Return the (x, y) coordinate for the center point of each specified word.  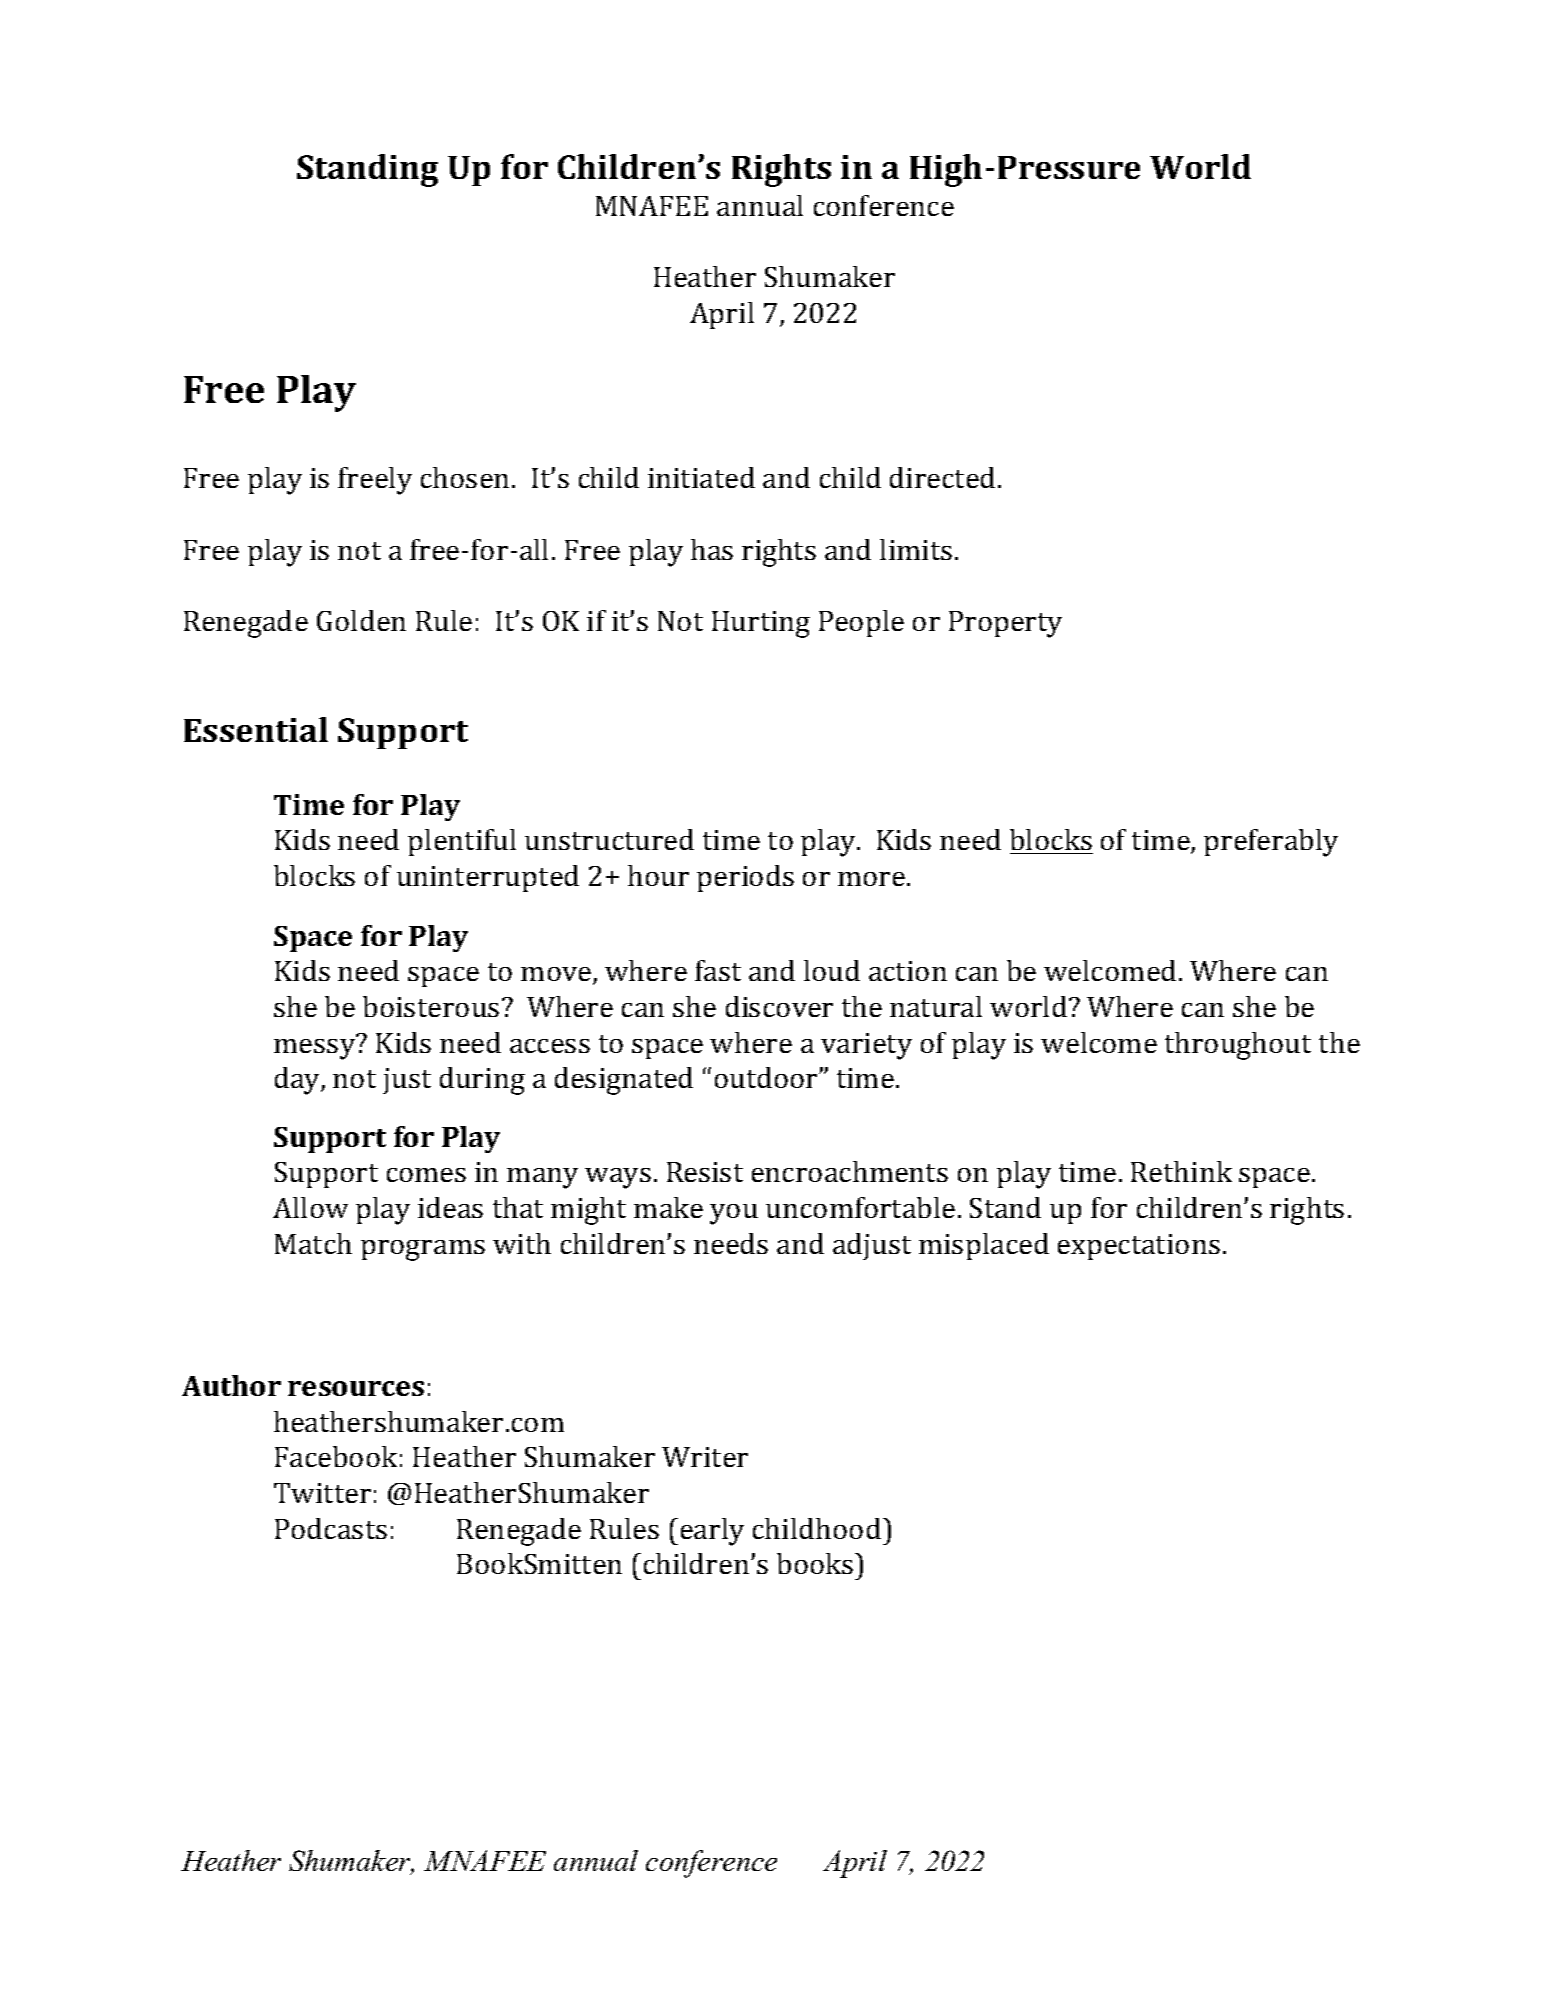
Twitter (322, 1493)
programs (423, 1250)
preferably (1271, 843)
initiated (701, 477)
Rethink (1181, 1171)
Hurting (761, 624)
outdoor (767, 1077)
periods (745, 878)
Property (1005, 624)
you (734, 1214)
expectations (1139, 1247)
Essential (256, 729)
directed (942, 477)
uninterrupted (488, 878)
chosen (465, 477)
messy (316, 1048)
